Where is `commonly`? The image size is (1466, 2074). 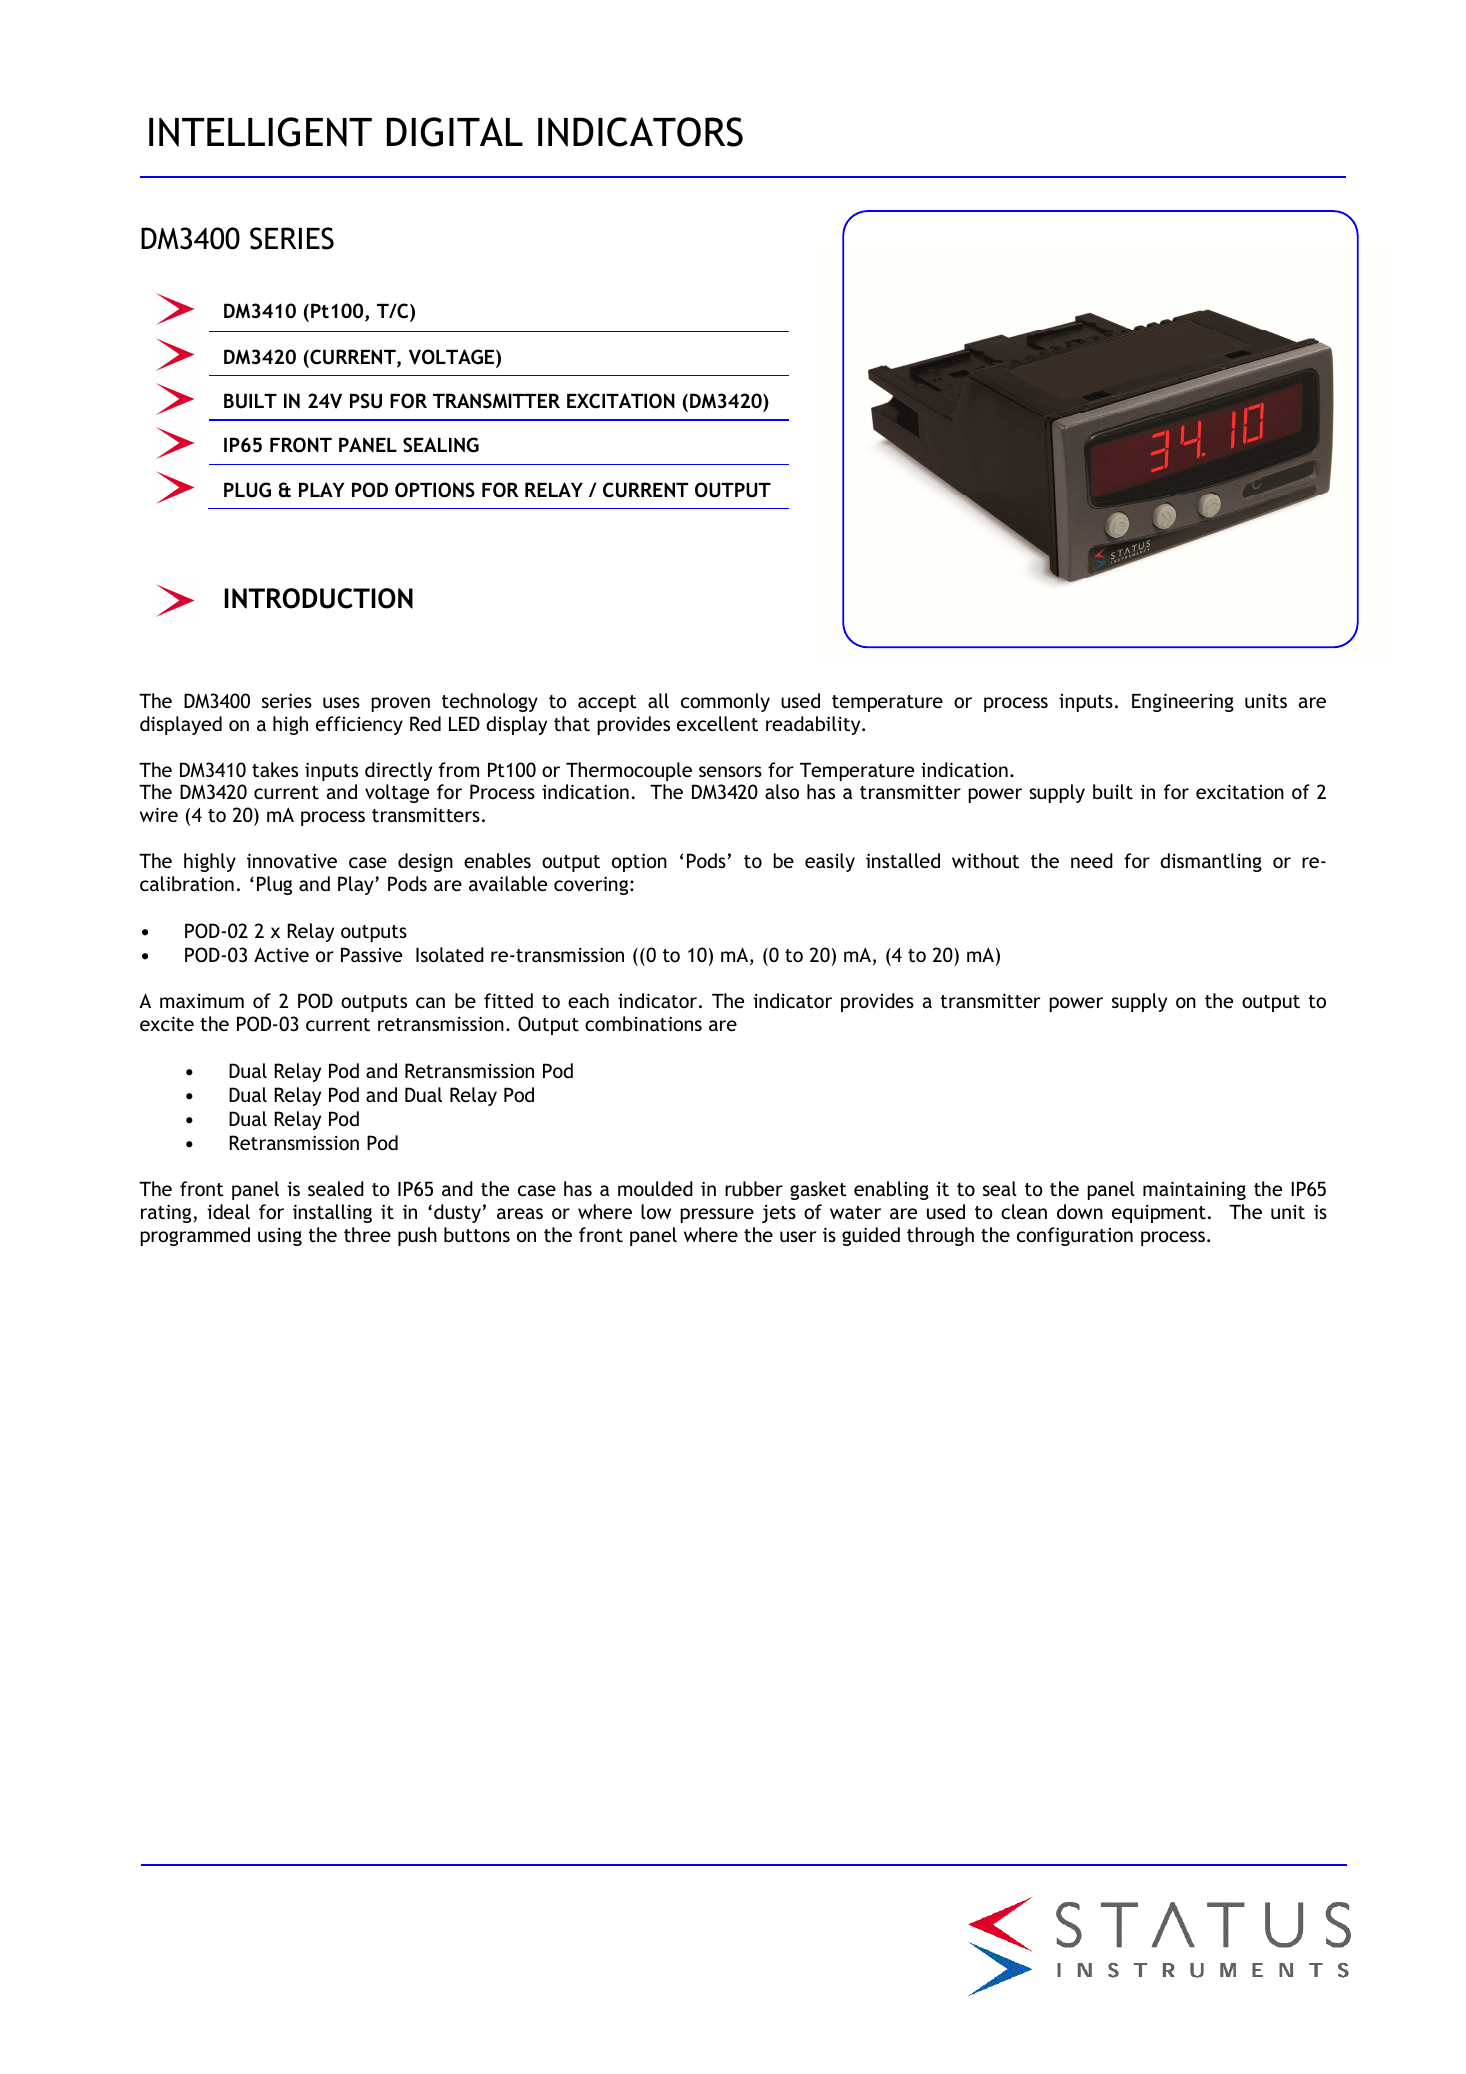
commonly is located at coordinates (725, 702).
